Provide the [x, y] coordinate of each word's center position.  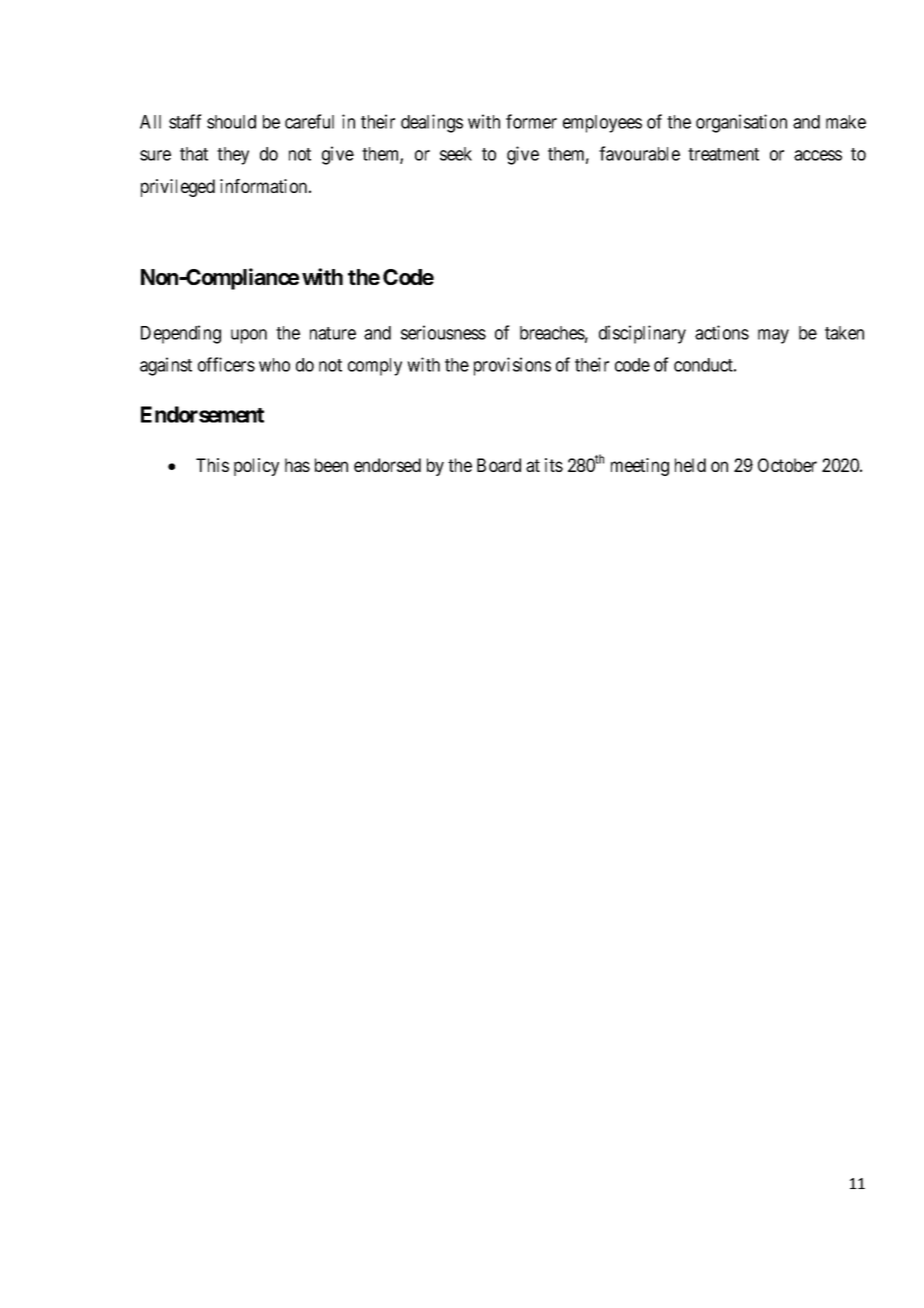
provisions [512, 366]
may [773, 336]
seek [456, 154]
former [531, 121]
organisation [741, 123]
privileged [178, 188]
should [231, 122]
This [212, 465]
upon [249, 336]
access [818, 155]
